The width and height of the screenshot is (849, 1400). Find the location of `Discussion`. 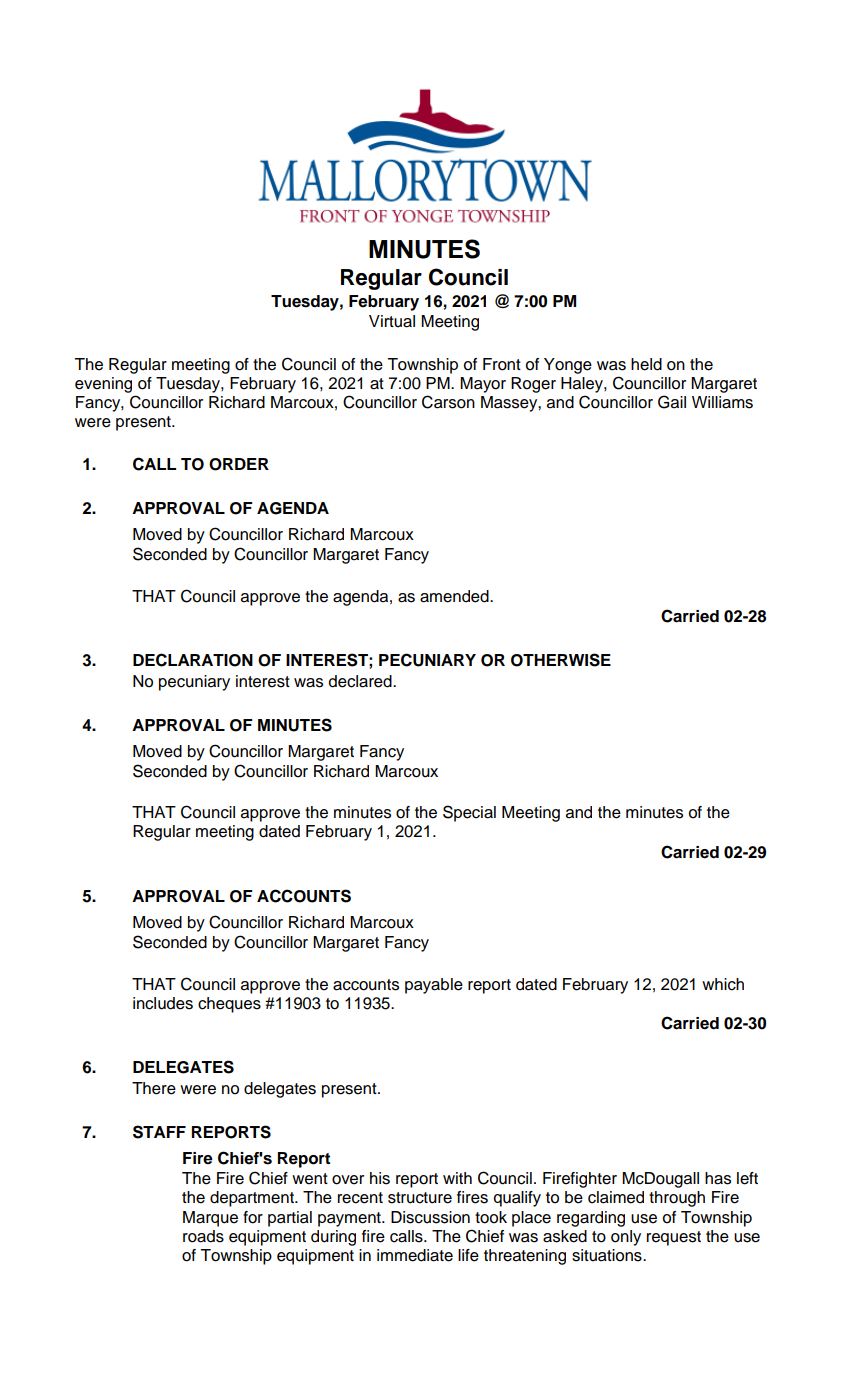

Discussion is located at coordinates (430, 1217).
